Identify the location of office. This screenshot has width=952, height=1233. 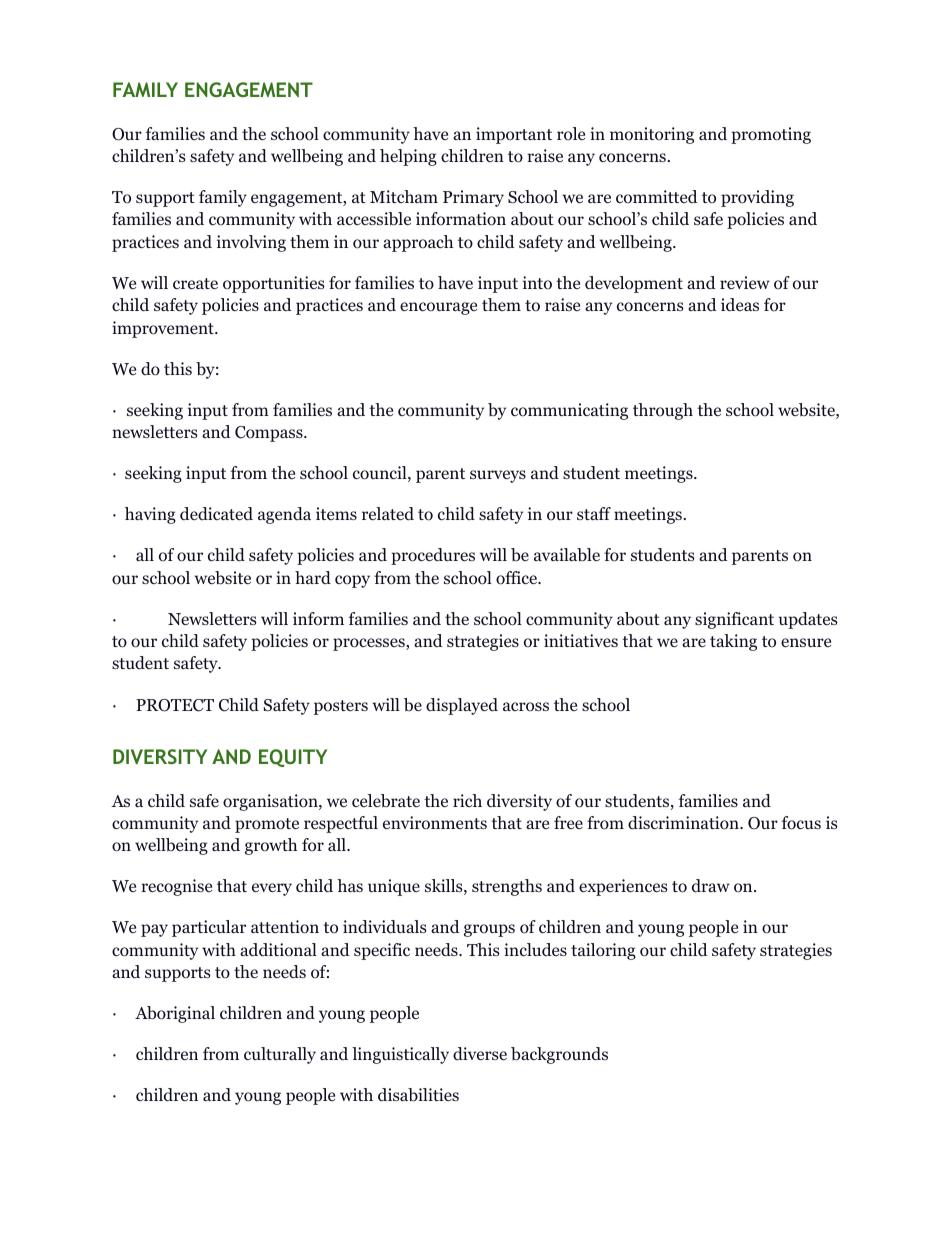
(518, 578).
